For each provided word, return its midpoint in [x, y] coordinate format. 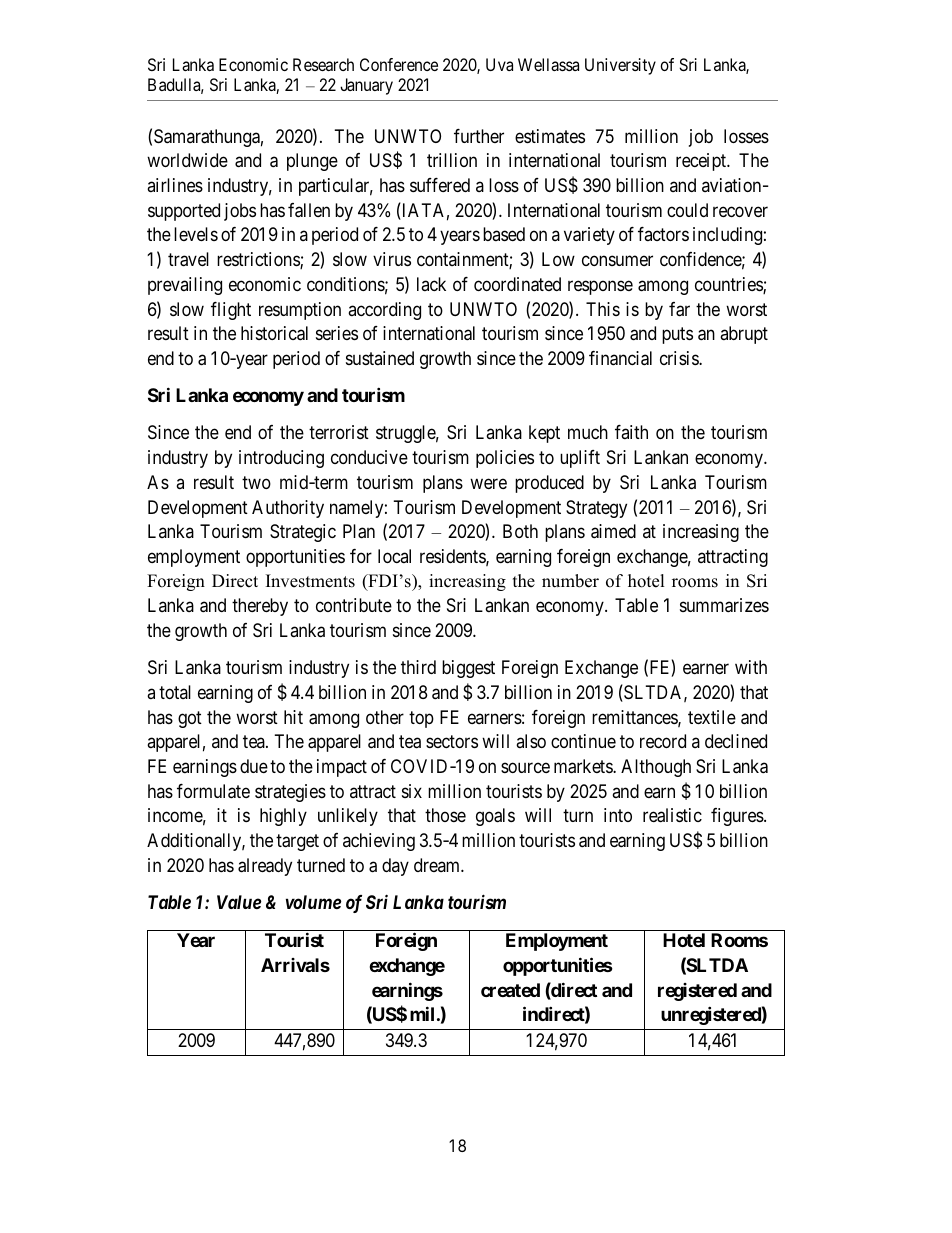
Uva [499, 64]
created [510, 990]
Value [239, 902]
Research [323, 64]
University [620, 66]
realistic [672, 815]
